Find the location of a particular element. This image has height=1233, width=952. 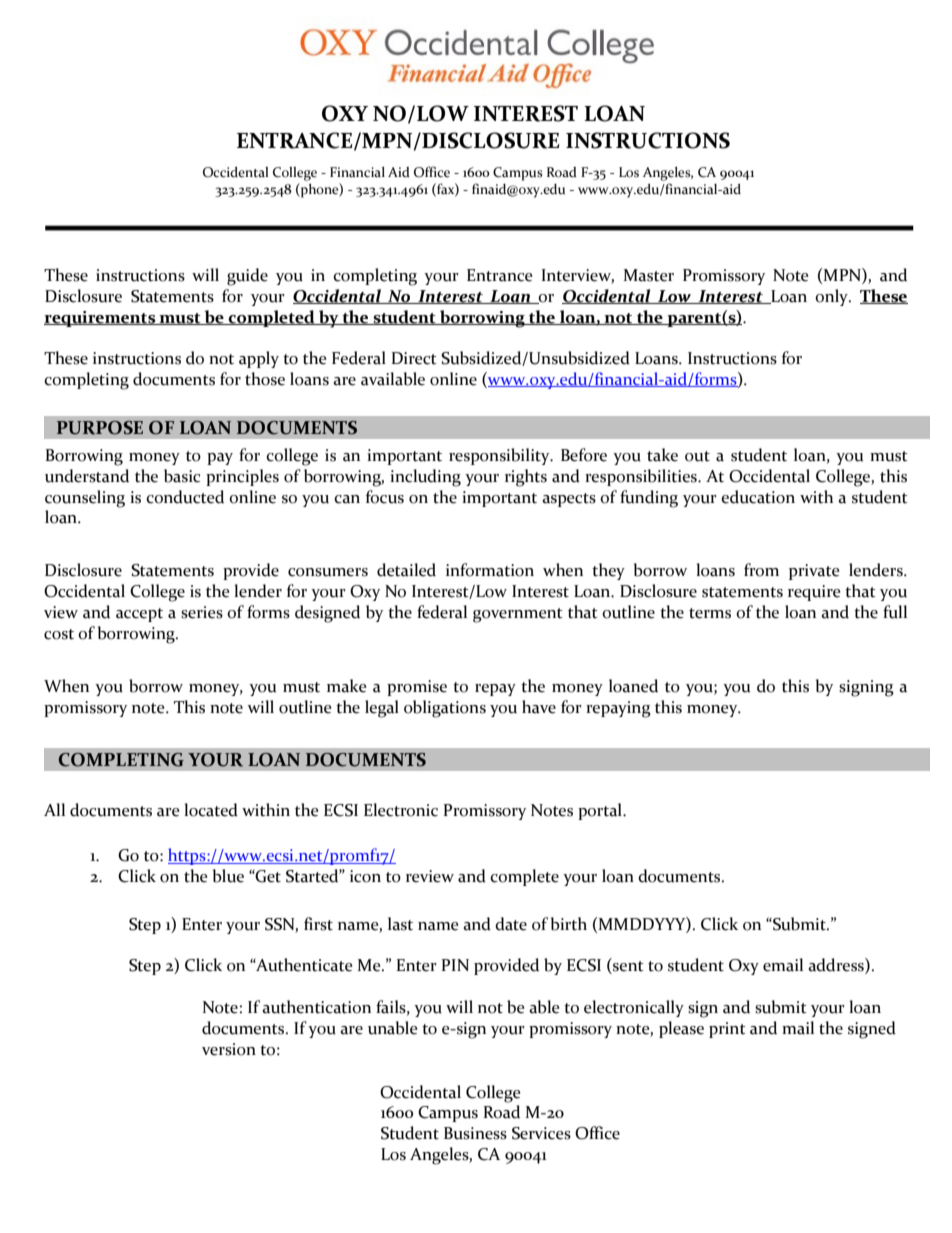

Direct is located at coordinates (414, 358).
